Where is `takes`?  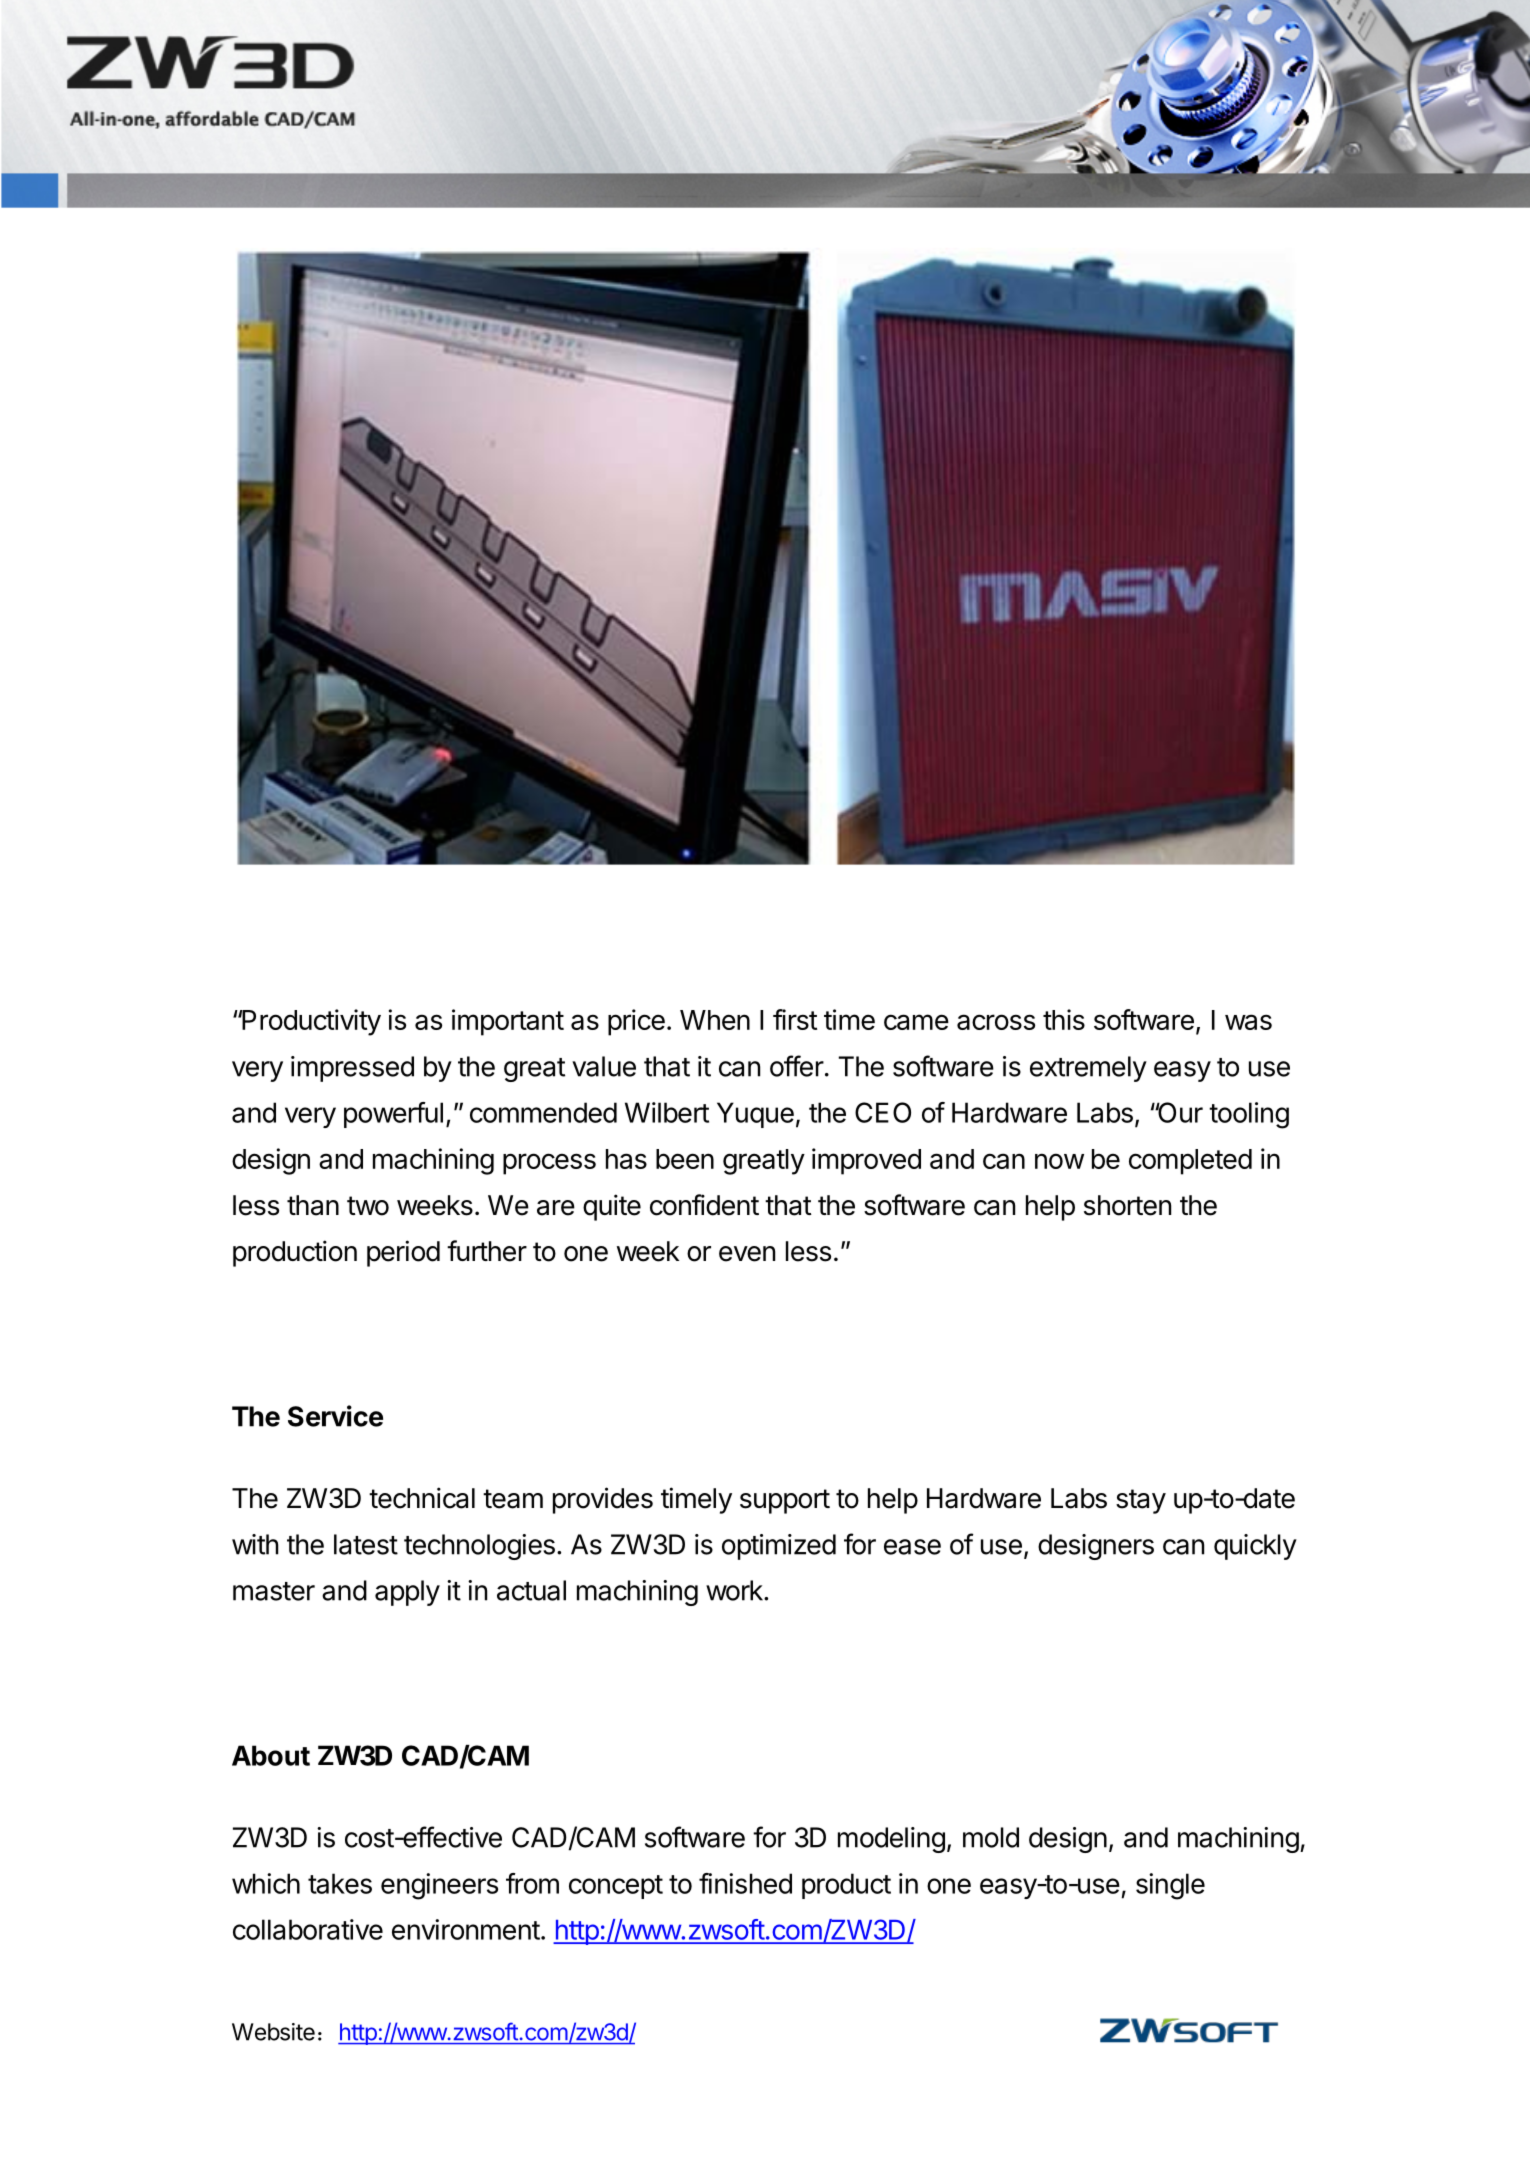 takes is located at coordinates (340, 1883).
